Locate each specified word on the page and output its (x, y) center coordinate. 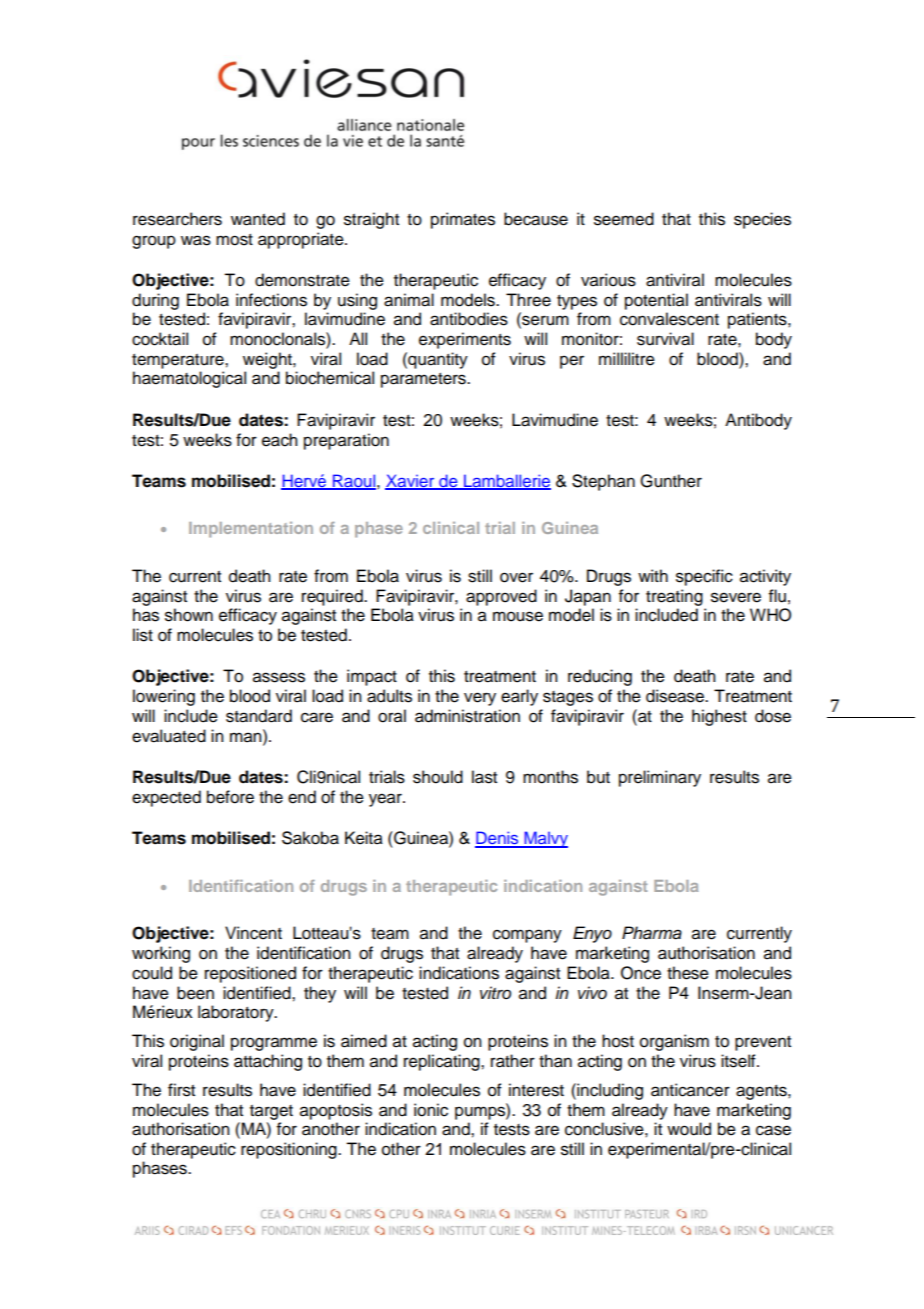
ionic (431, 1110)
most (234, 240)
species (762, 220)
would (689, 1129)
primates (463, 220)
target (271, 1112)
